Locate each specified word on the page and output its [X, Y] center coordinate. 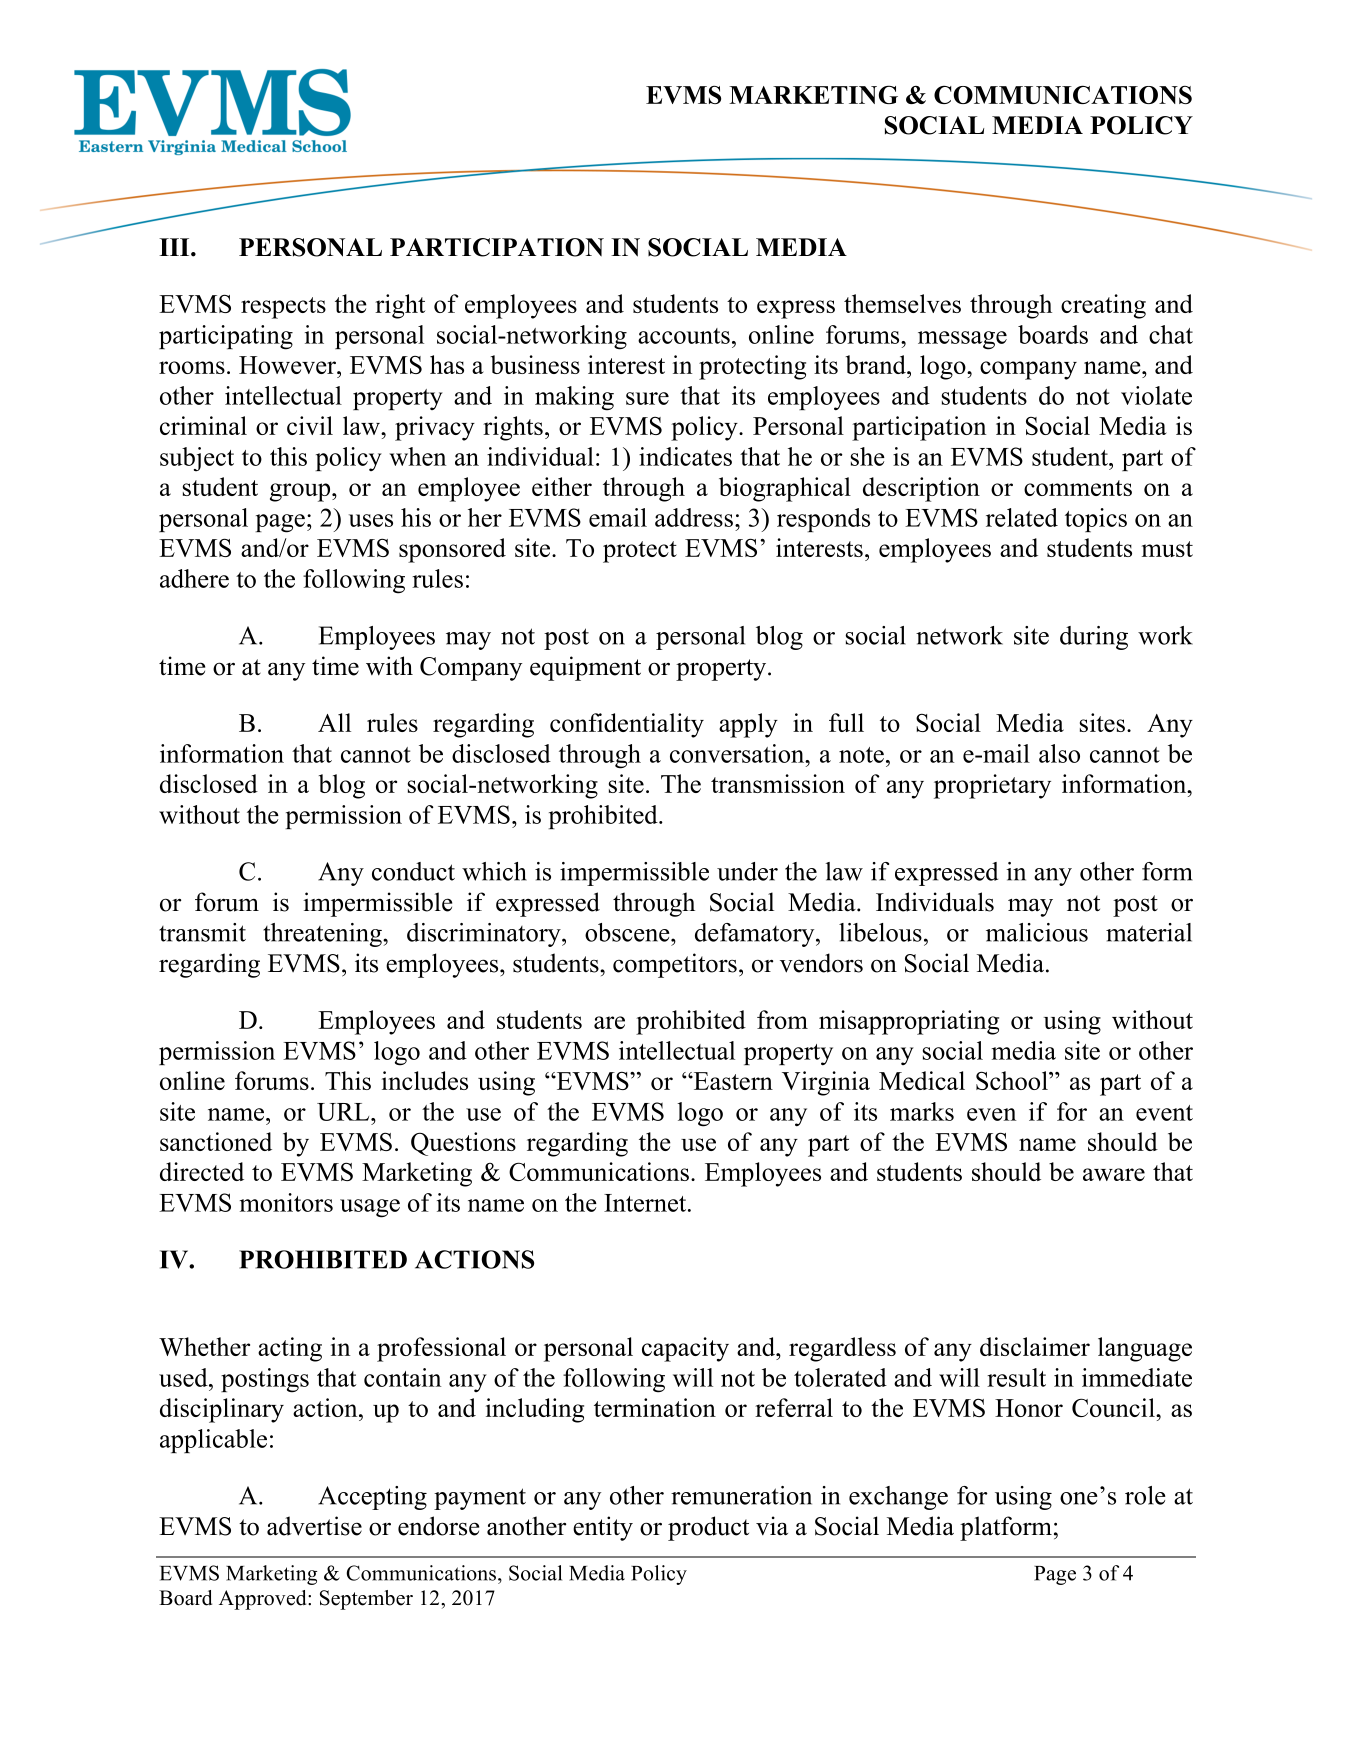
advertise [314, 1526]
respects [283, 308]
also [1059, 753]
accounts [684, 336]
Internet [646, 1203]
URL [344, 1112]
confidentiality [627, 725]
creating [1103, 306]
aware [1114, 1174]
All [334, 722]
